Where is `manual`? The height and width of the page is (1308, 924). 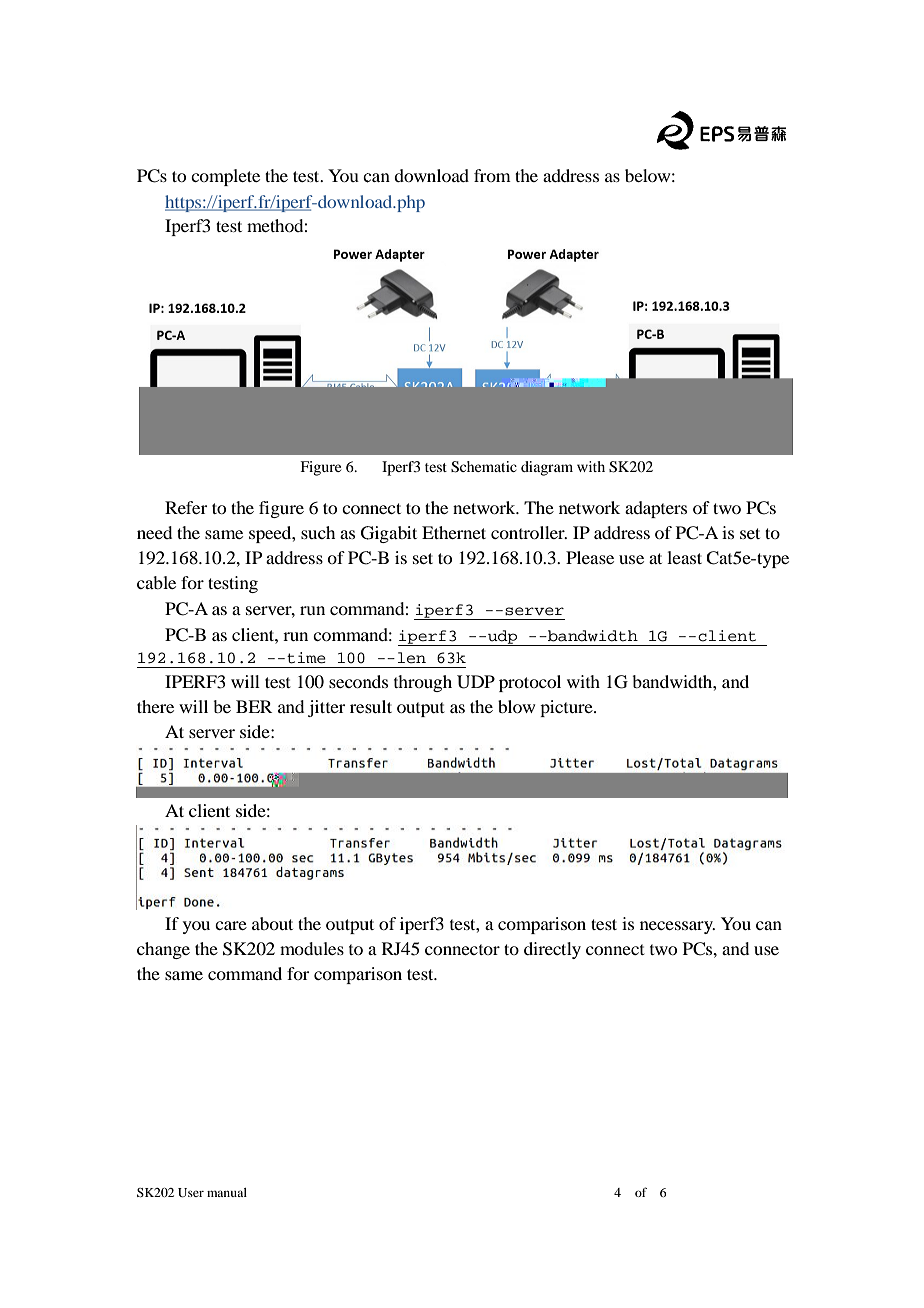 manual is located at coordinates (227, 1192).
